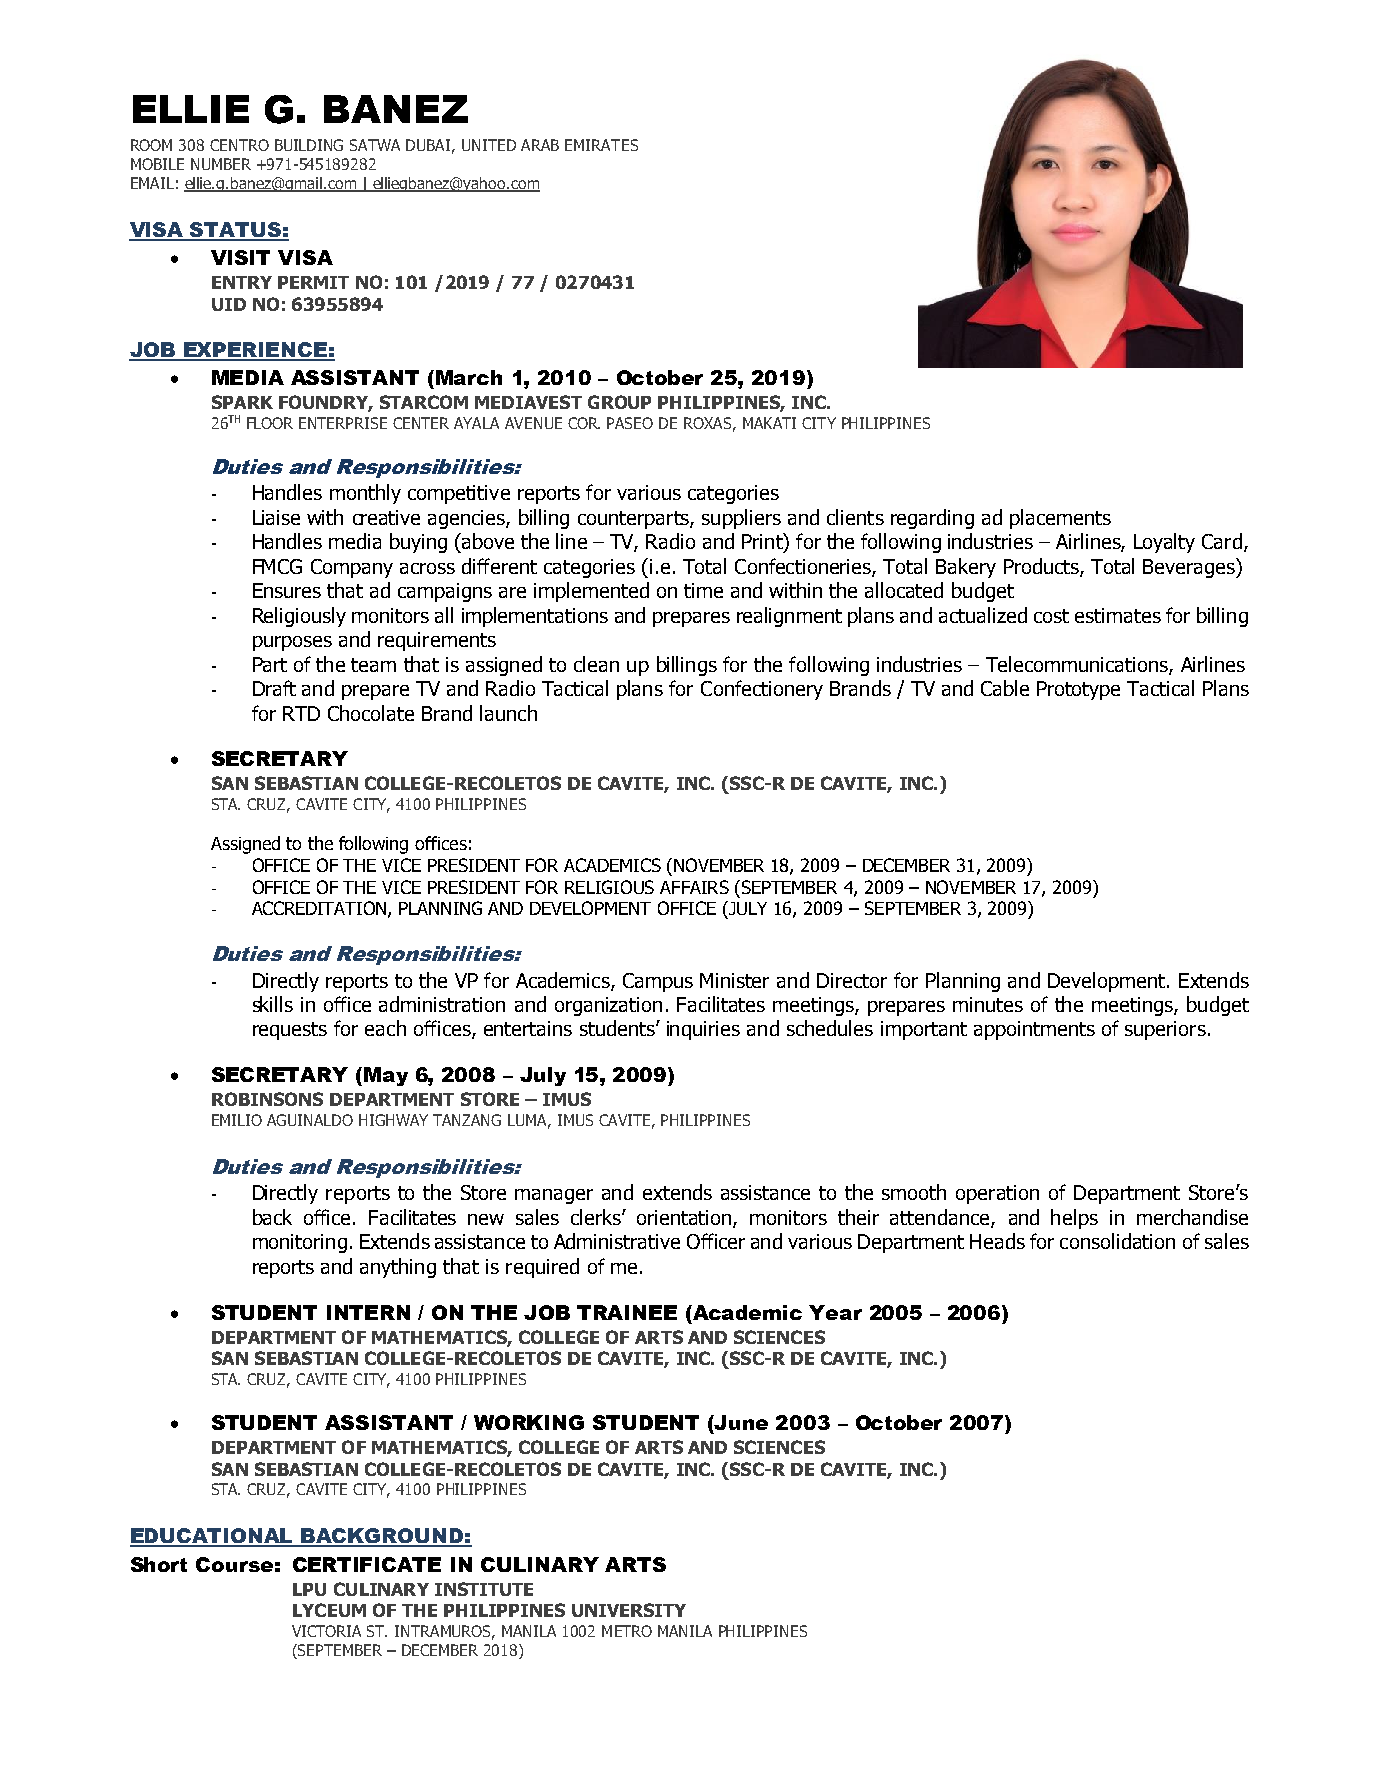 This screenshot has width=1379, height=1784. Describe the element at coordinates (1074, 1219) in the screenshot. I see `helps` at that location.
